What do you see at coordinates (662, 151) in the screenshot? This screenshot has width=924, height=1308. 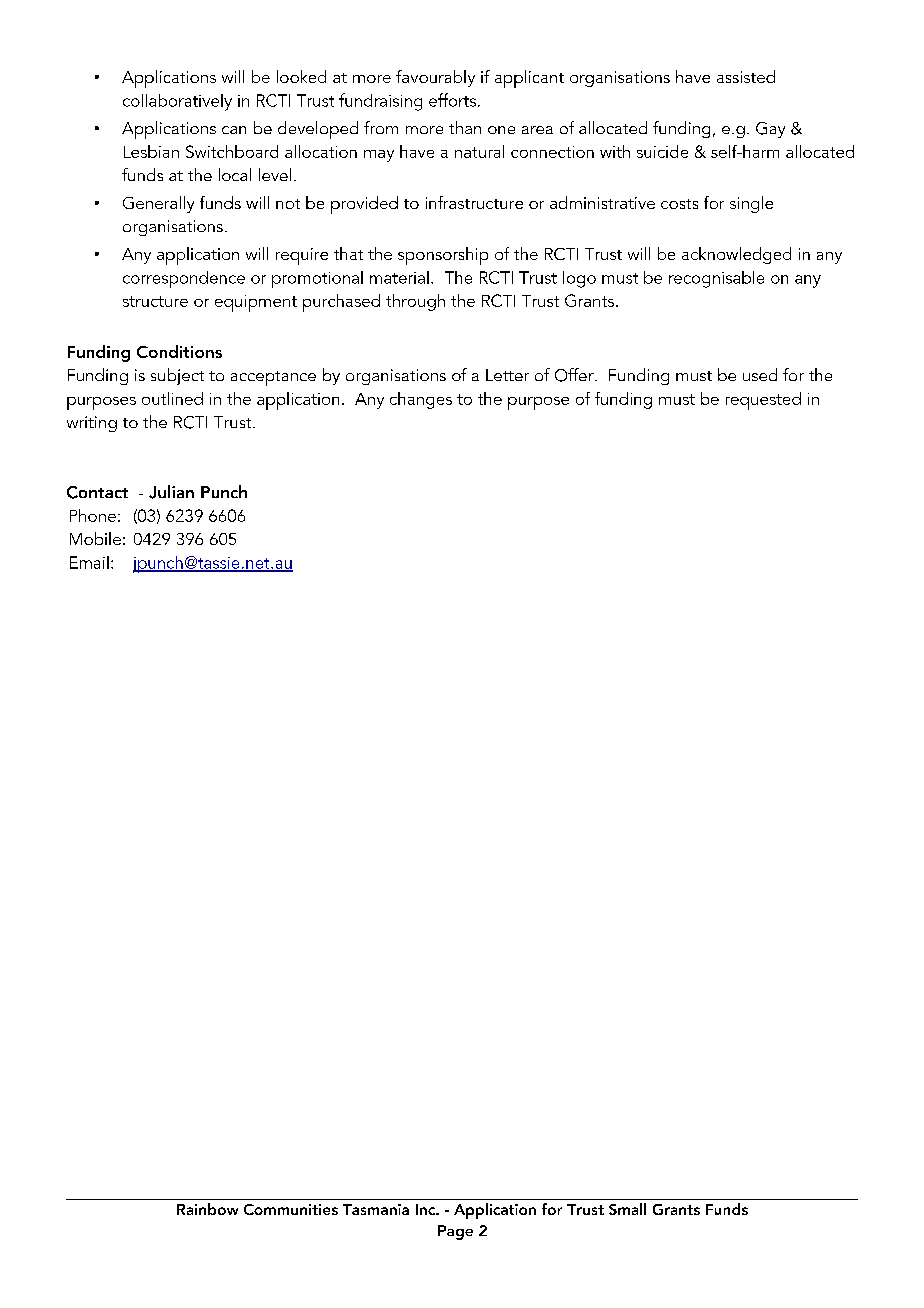 I see `suicide` at bounding box center [662, 151].
